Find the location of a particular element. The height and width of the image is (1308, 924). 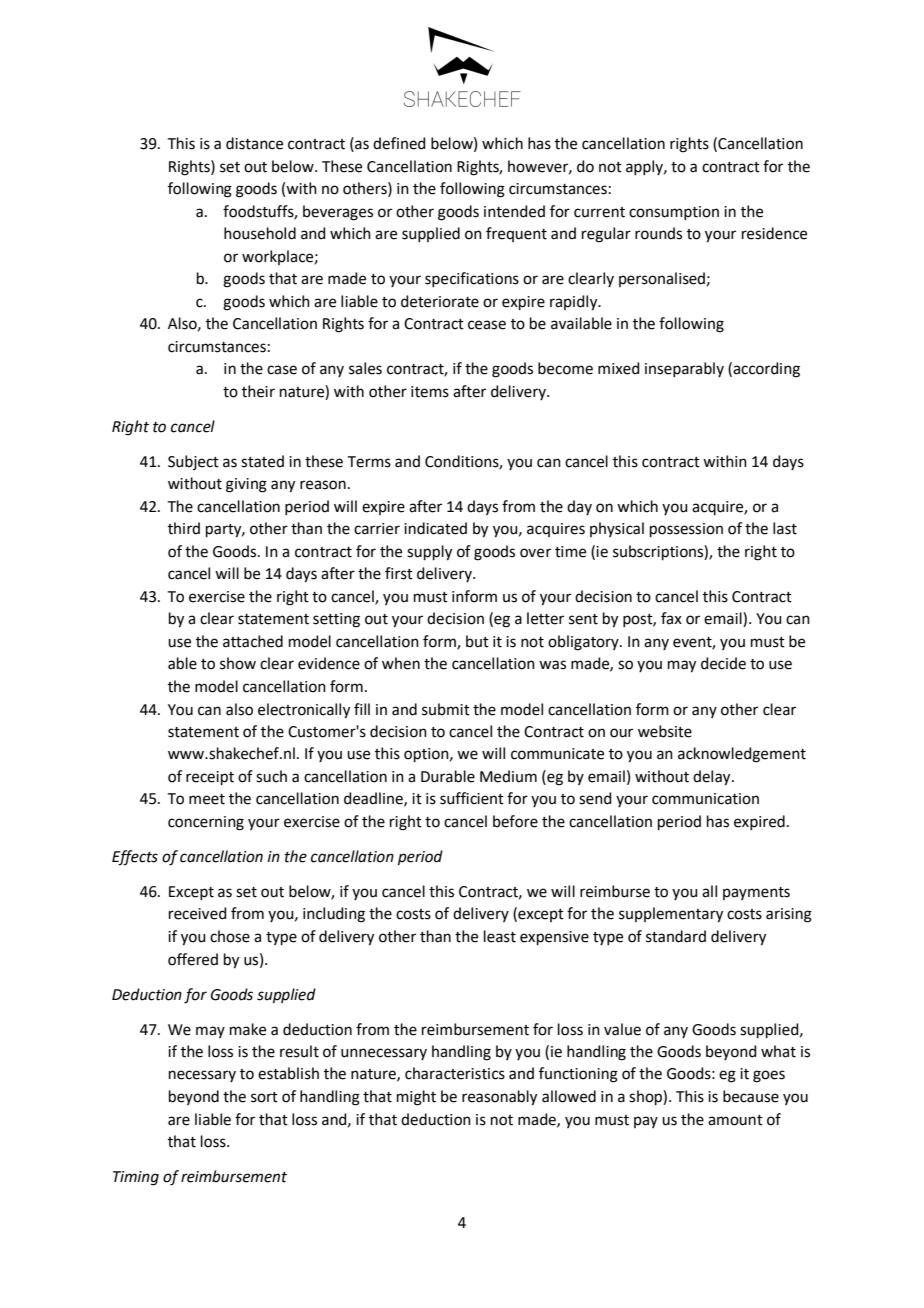

show is located at coordinates (238, 663).
